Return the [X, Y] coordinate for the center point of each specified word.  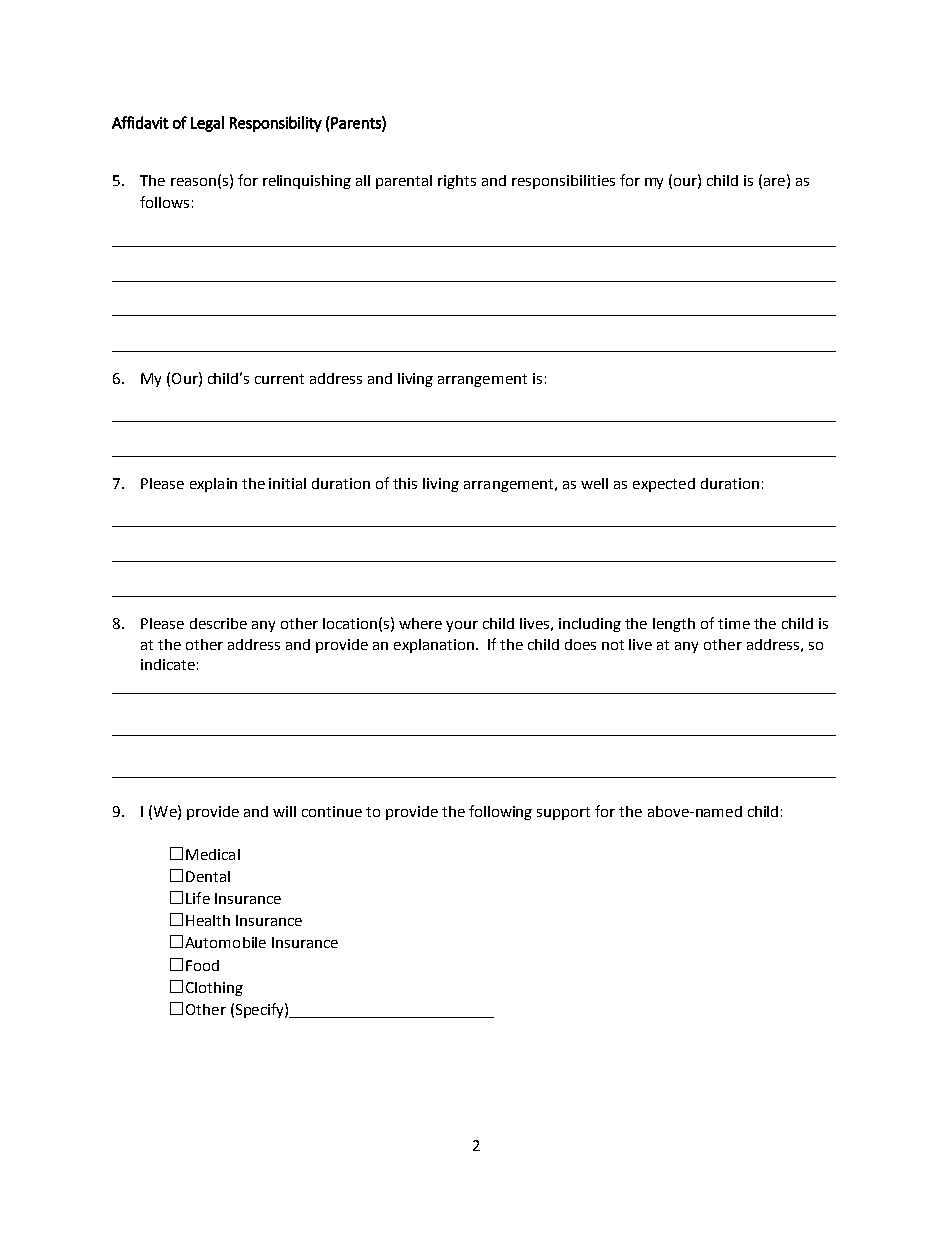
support [563, 813]
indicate [168, 664]
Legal [207, 124]
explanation [434, 646]
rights [457, 182]
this [405, 483]
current [279, 379]
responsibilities [563, 182]
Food [202, 965]
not [613, 645]
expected [664, 485]
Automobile [225, 942]
